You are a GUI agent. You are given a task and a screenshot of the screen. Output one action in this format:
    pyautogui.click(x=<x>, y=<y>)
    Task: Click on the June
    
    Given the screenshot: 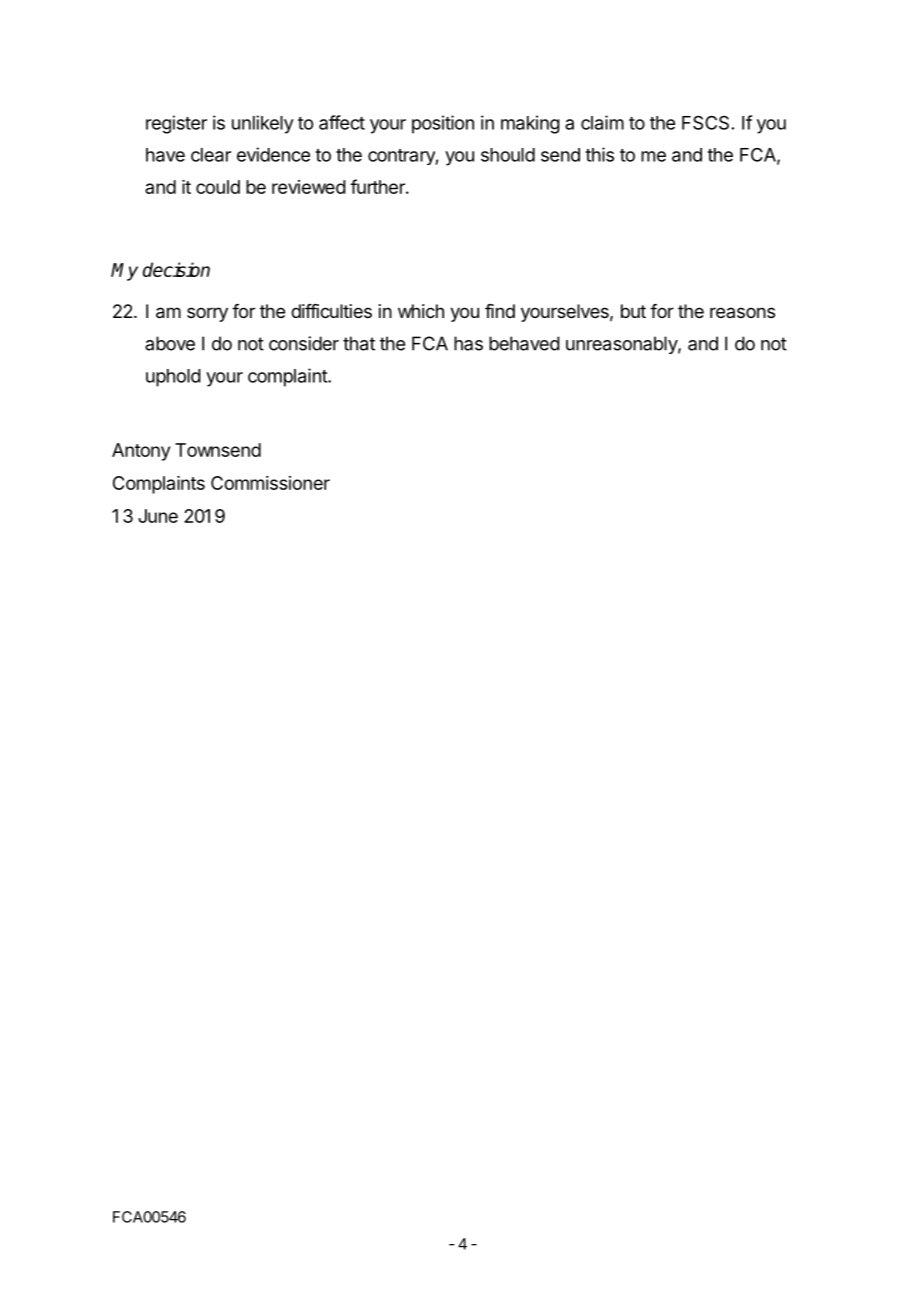 What is the action you would take?
    pyautogui.click(x=158, y=516)
